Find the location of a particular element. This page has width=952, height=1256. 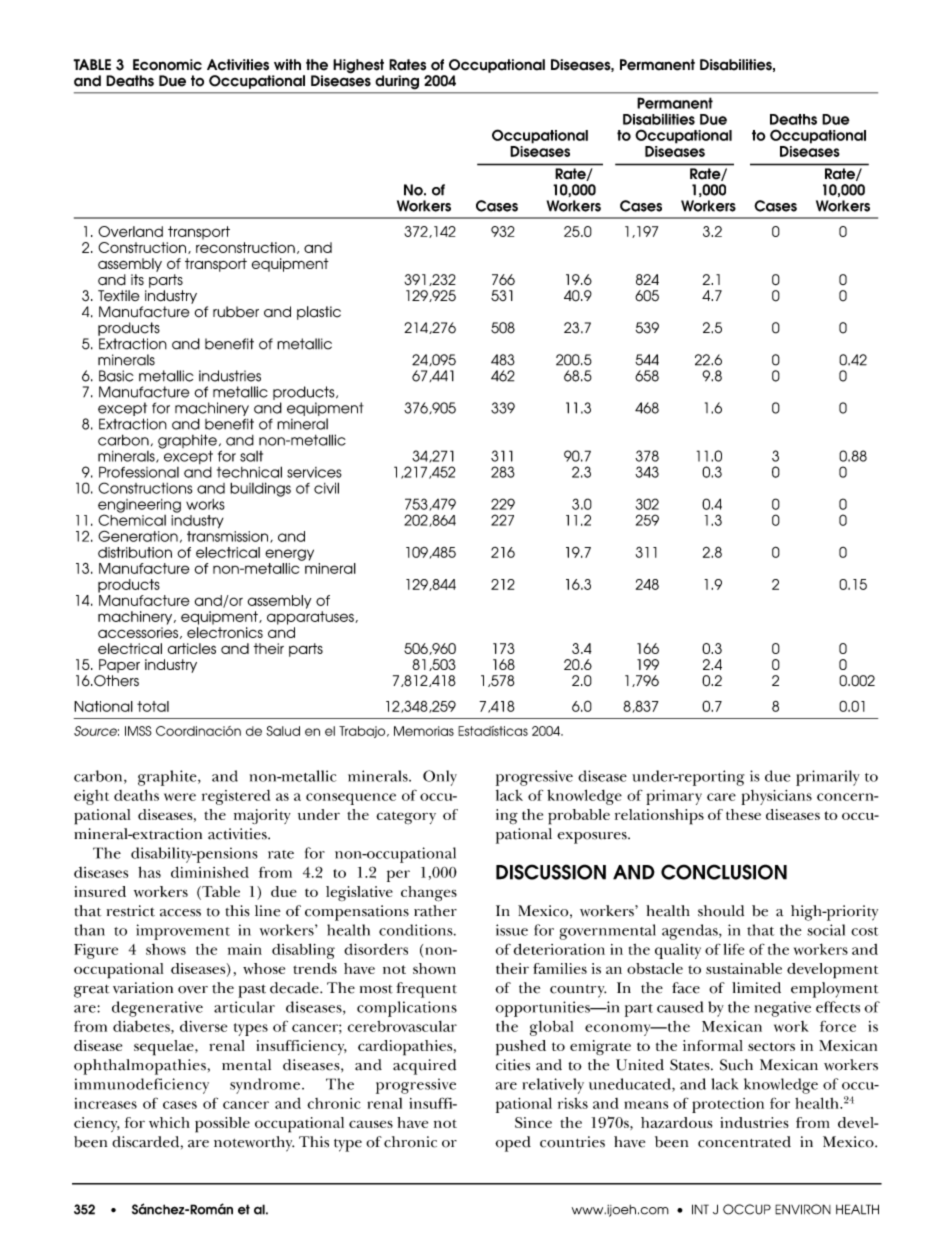

apparatuses is located at coordinates (311, 618).
